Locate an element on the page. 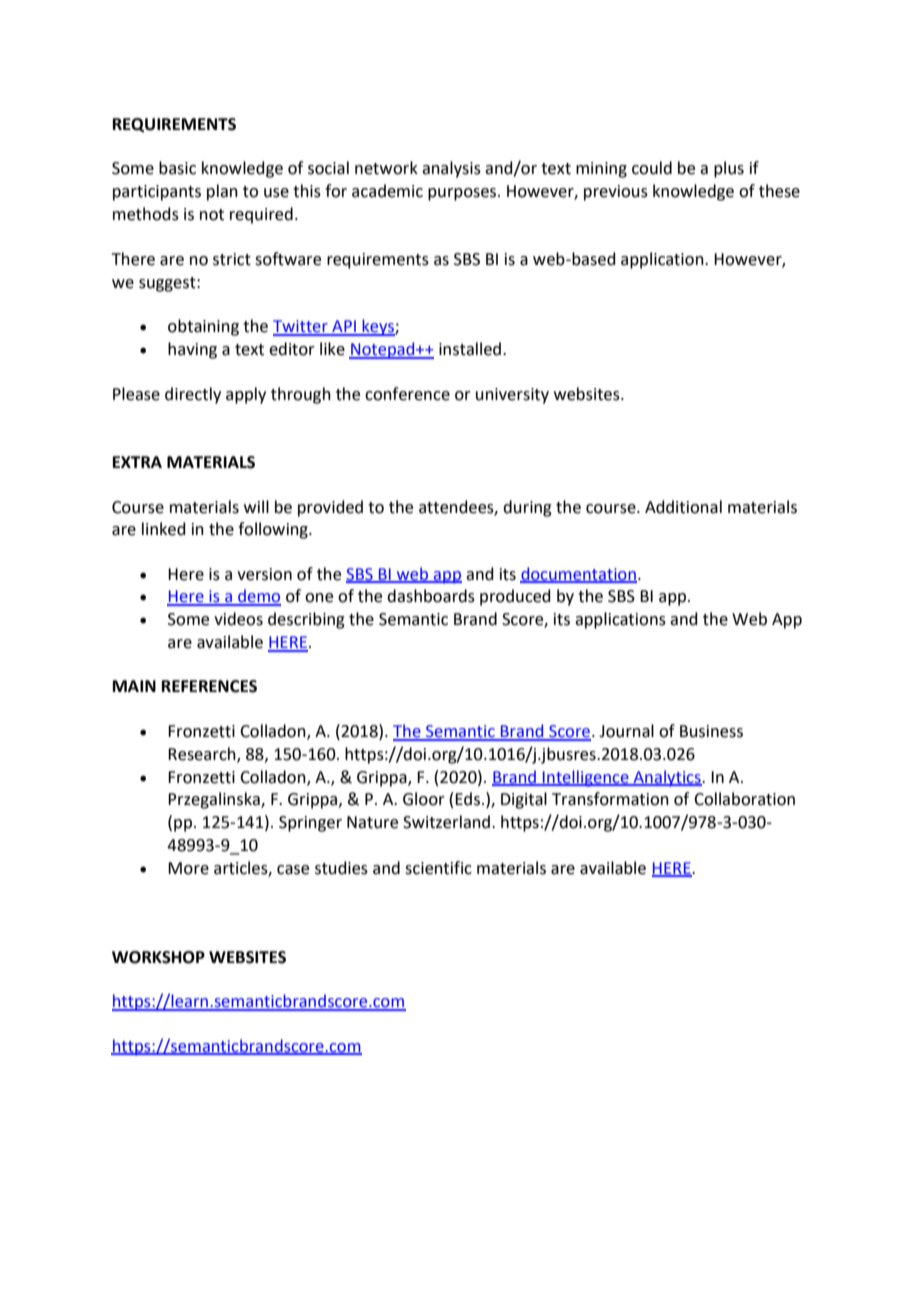  plus is located at coordinates (729, 169).
